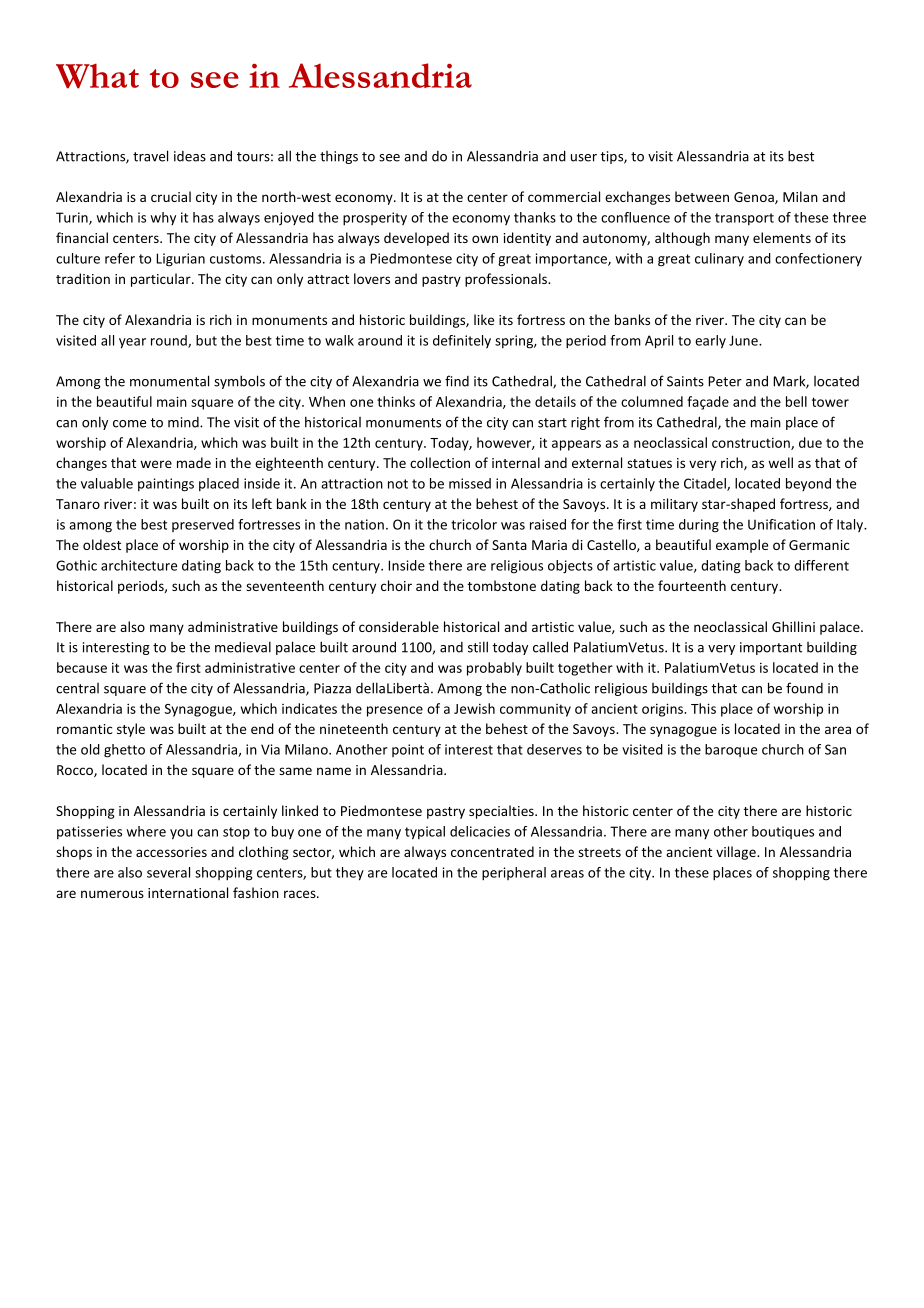 The width and height of the image is (924, 1308). I want to click on important, so click(771, 648).
